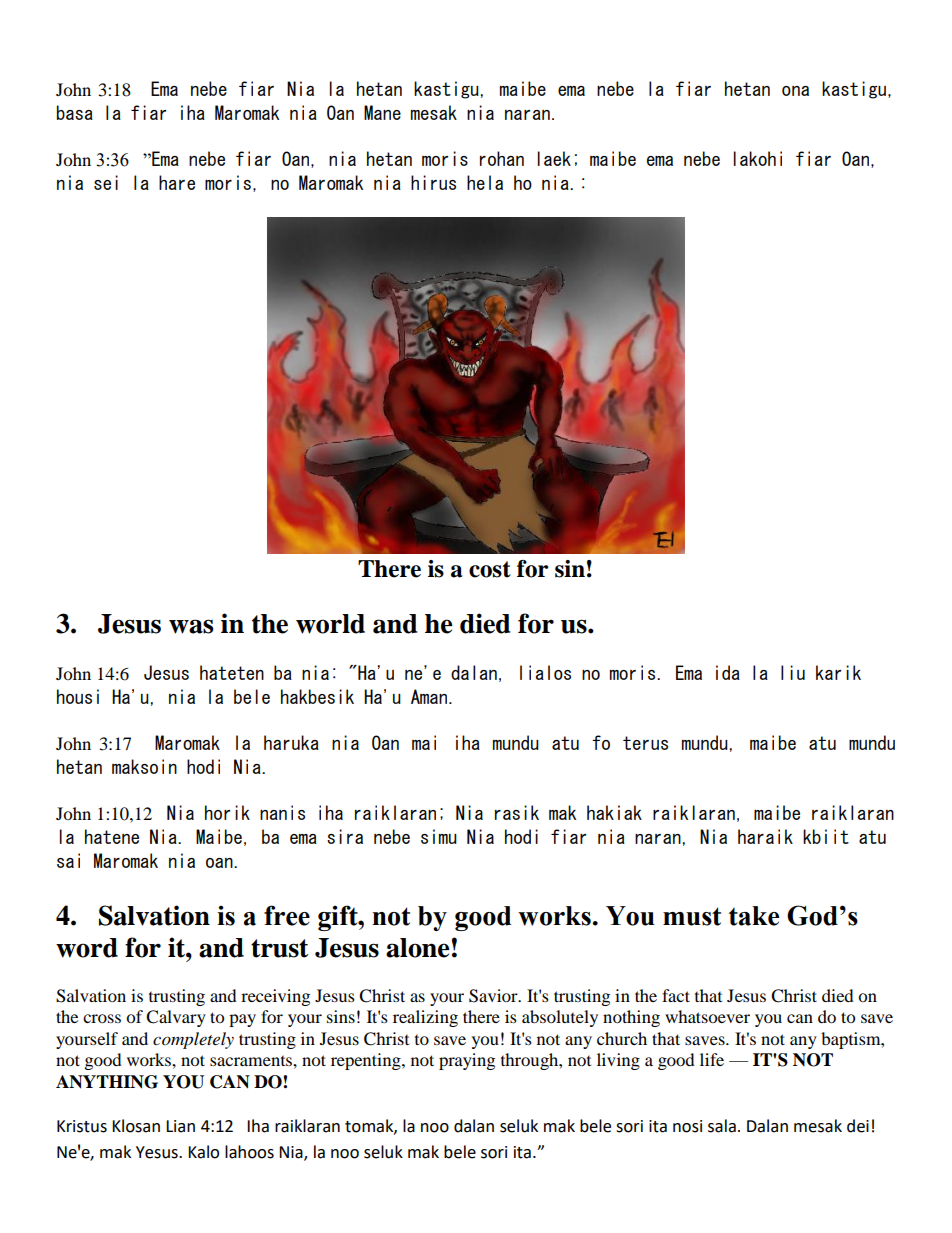 This screenshot has width=952, height=1233. I want to click on sei, so click(106, 182).
